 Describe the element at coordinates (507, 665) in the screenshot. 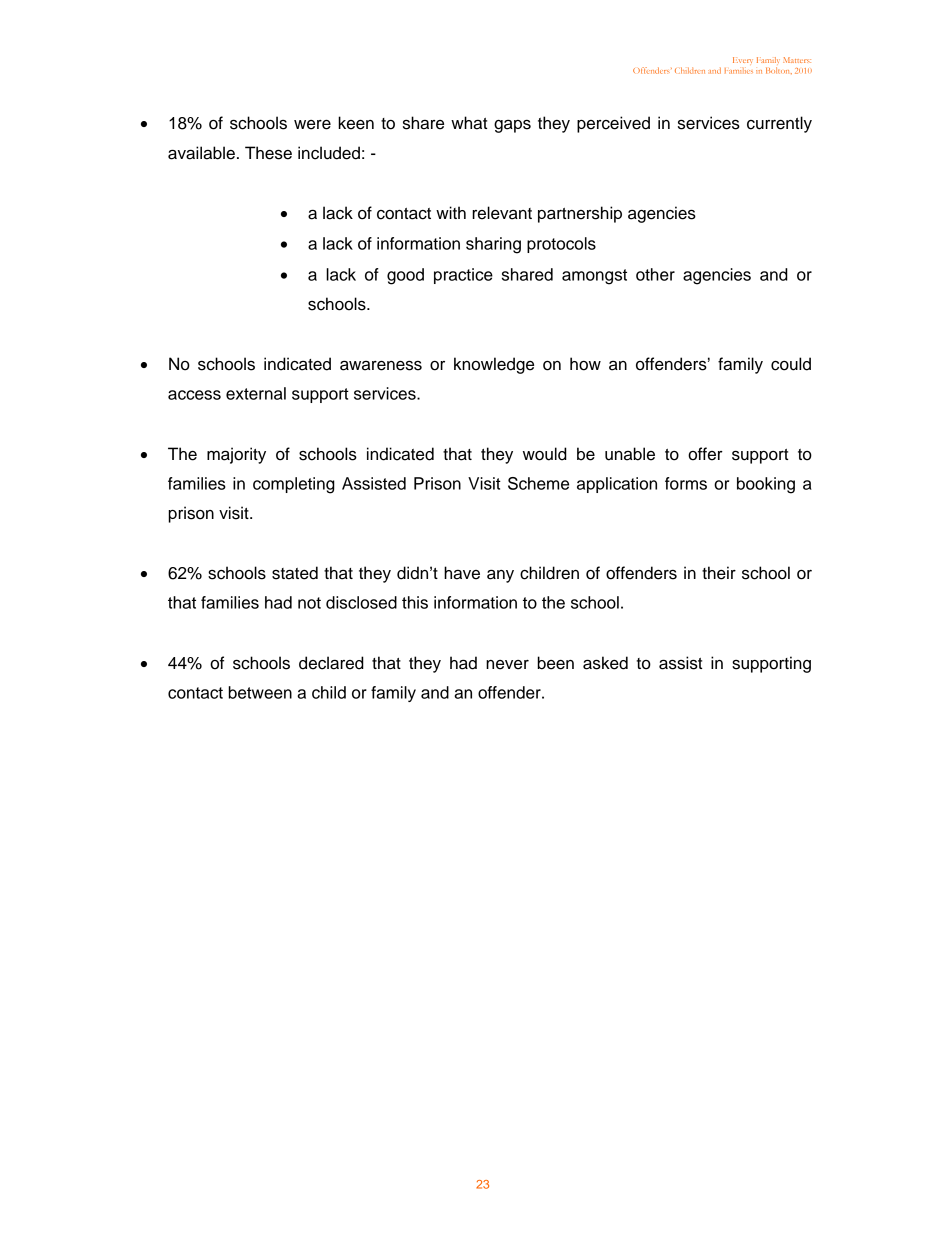

I see `never` at that location.
